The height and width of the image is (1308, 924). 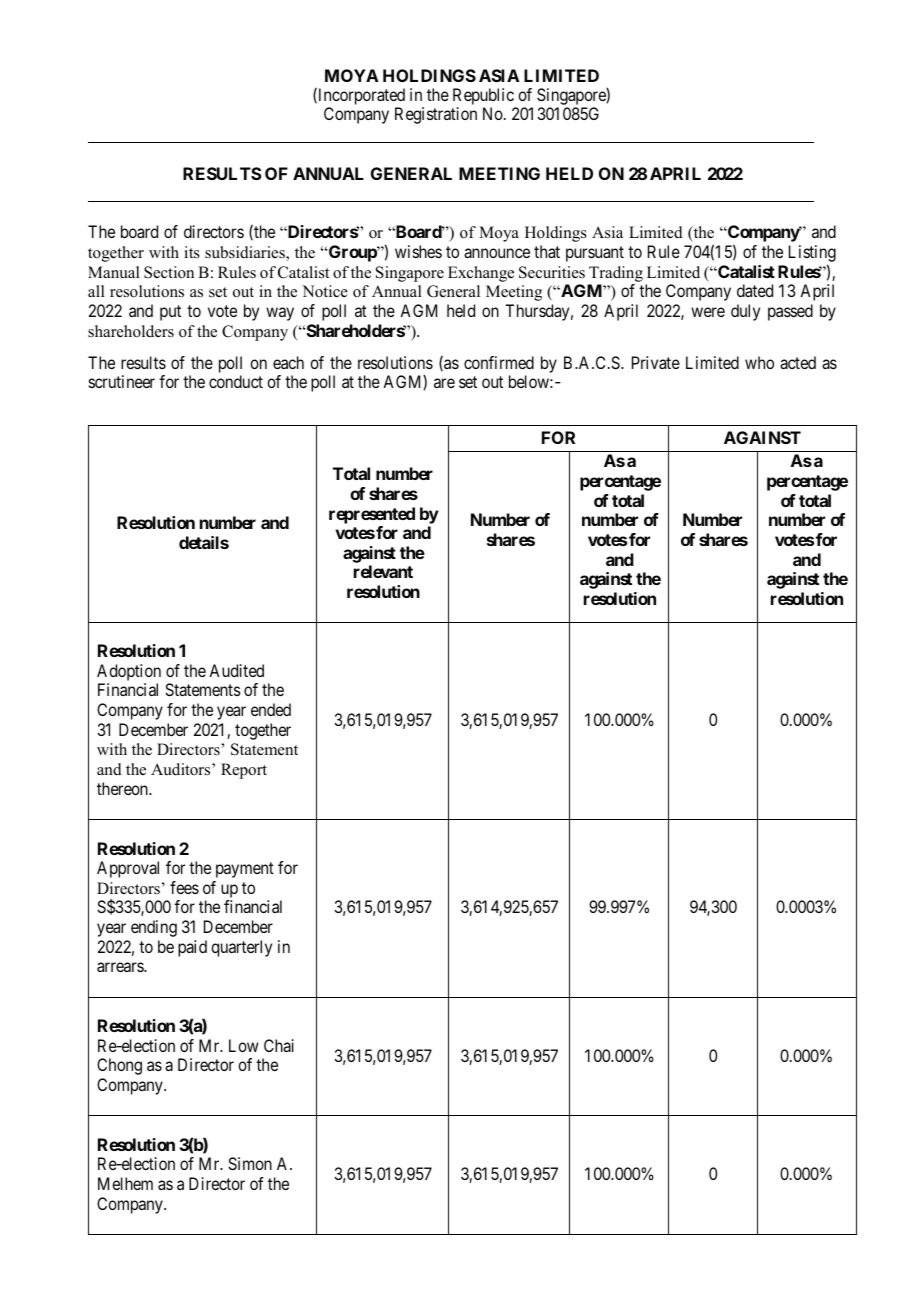 What do you see at coordinates (436, 115) in the image?
I see `Registration` at bounding box center [436, 115].
